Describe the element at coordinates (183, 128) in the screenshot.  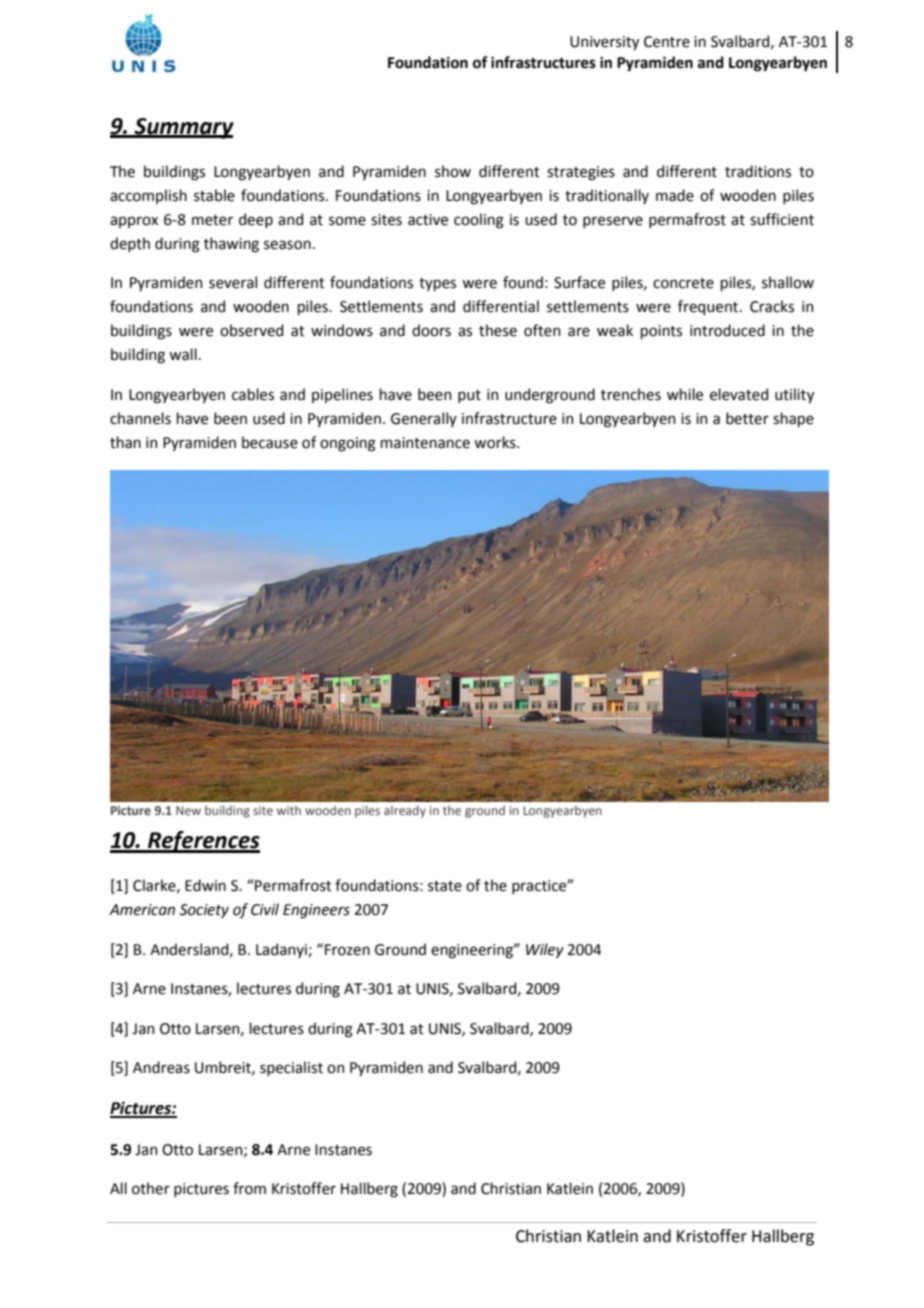
I see `Summary` at that location.
